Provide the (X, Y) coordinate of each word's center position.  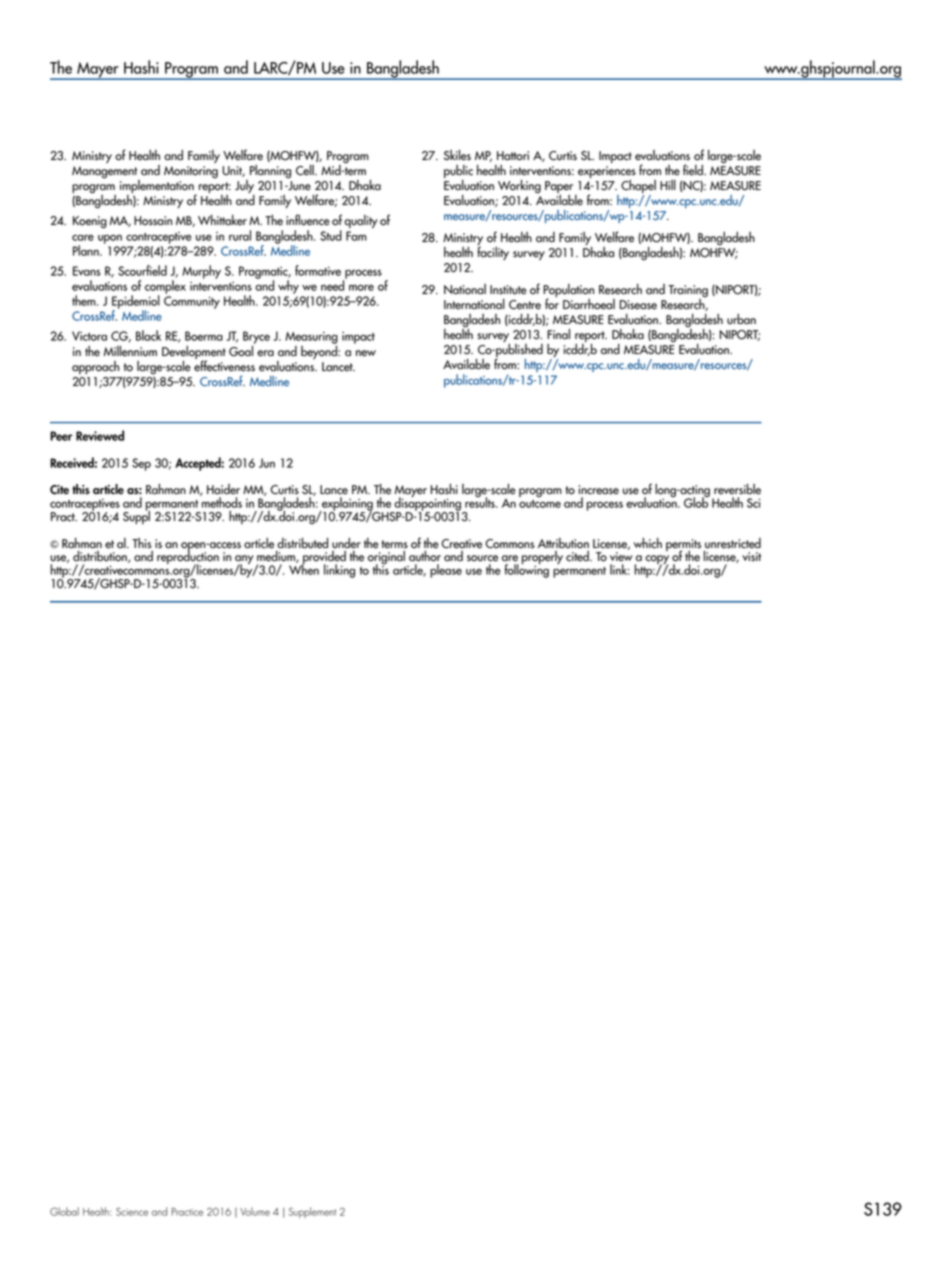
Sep (141, 464)
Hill (668, 185)
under (346, 543)
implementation (158, 188)
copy (657, 561)
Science (132, 1211)
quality (361, 221)
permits (683, 546)
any (244, 561)
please (446, 571)
